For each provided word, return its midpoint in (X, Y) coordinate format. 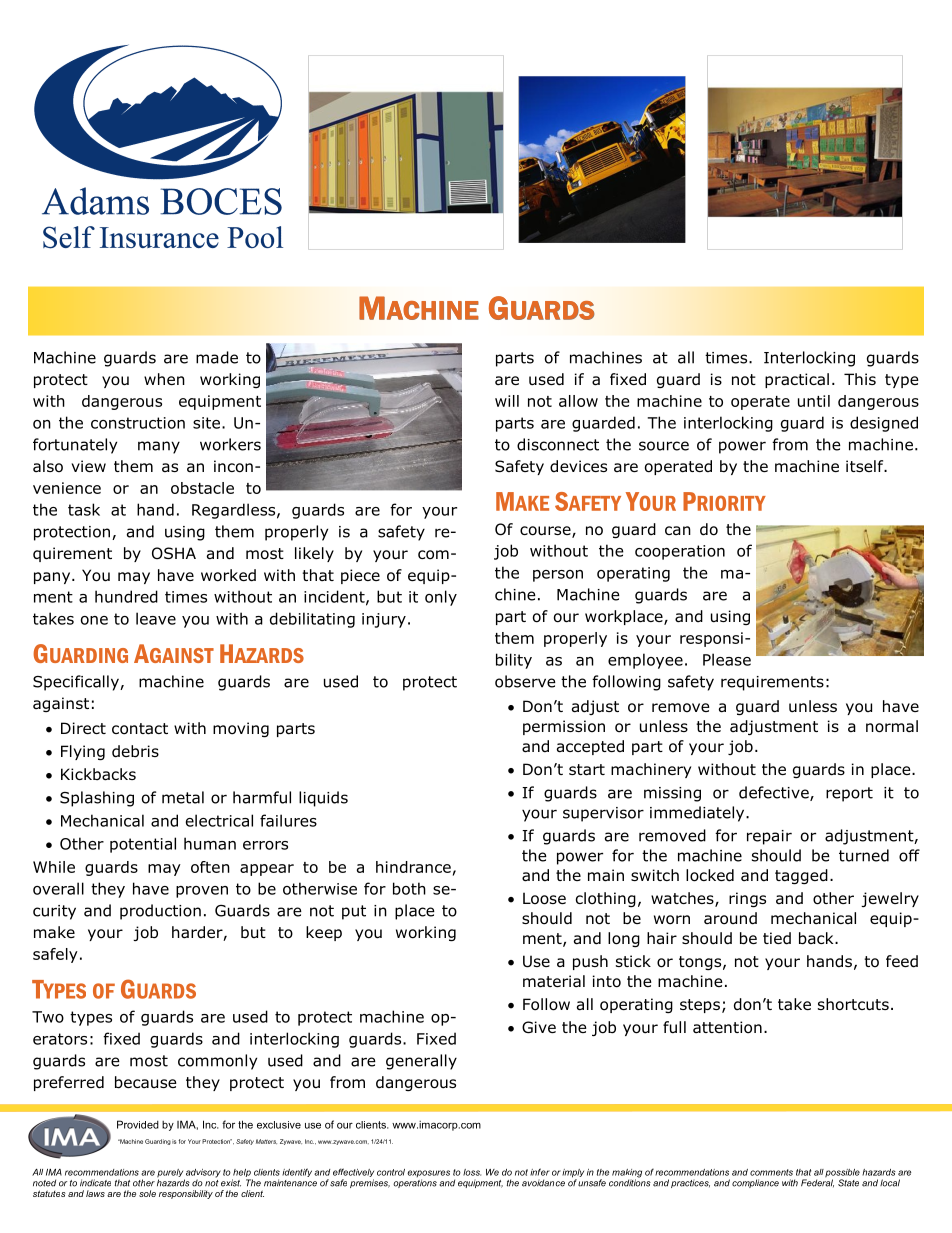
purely (171, 1174)
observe (525, 681)
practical (797, 380)
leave (156, 618)
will (507, 401)
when (164, 379)
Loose (544, 898)
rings (747, 899)
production (160, 912)
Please (727, 659)
